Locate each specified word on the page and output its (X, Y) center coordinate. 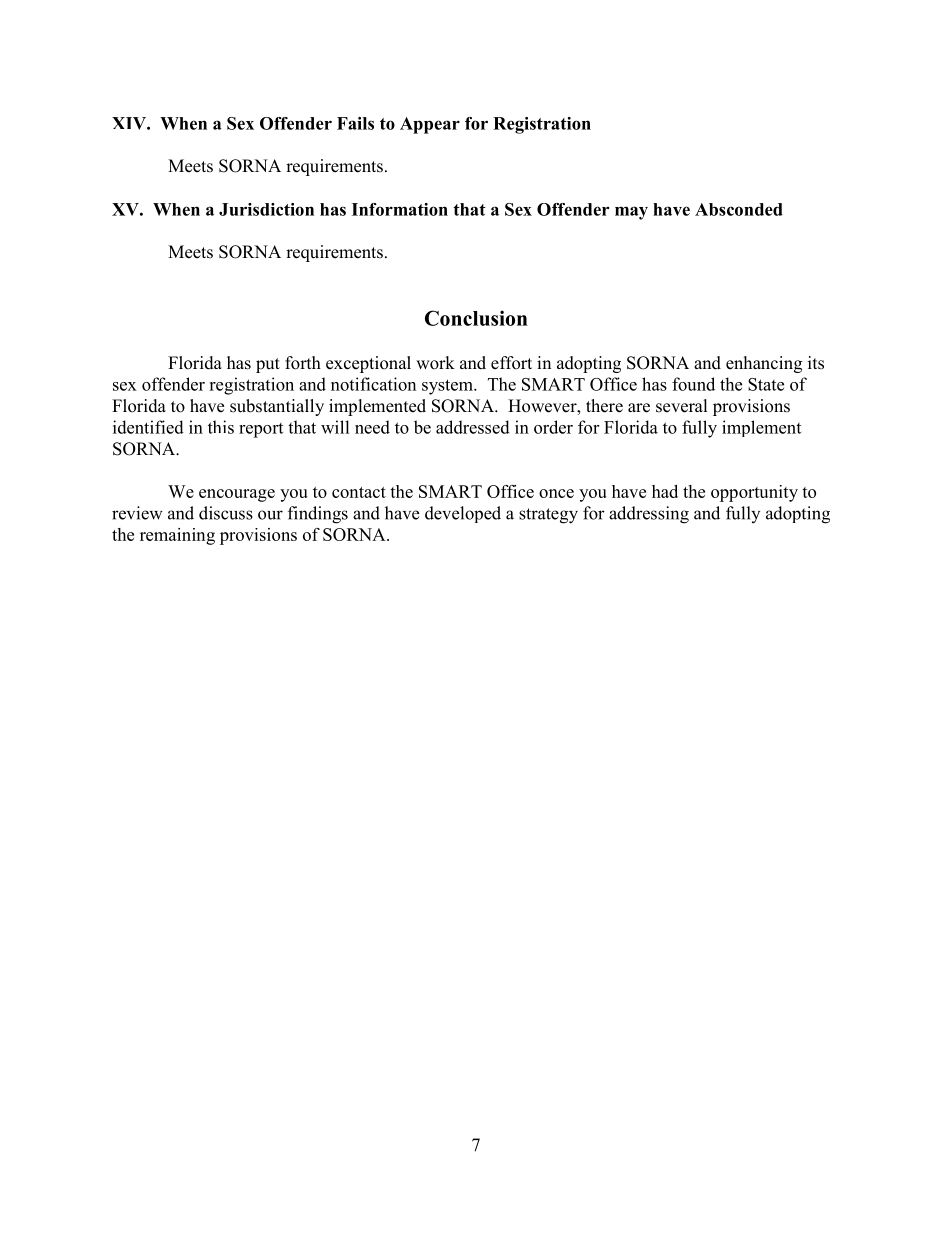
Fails (355, 123)
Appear (430, 125)
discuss (226, 513)
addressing (649, 515)
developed (463, 514)
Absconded (739, 209)
